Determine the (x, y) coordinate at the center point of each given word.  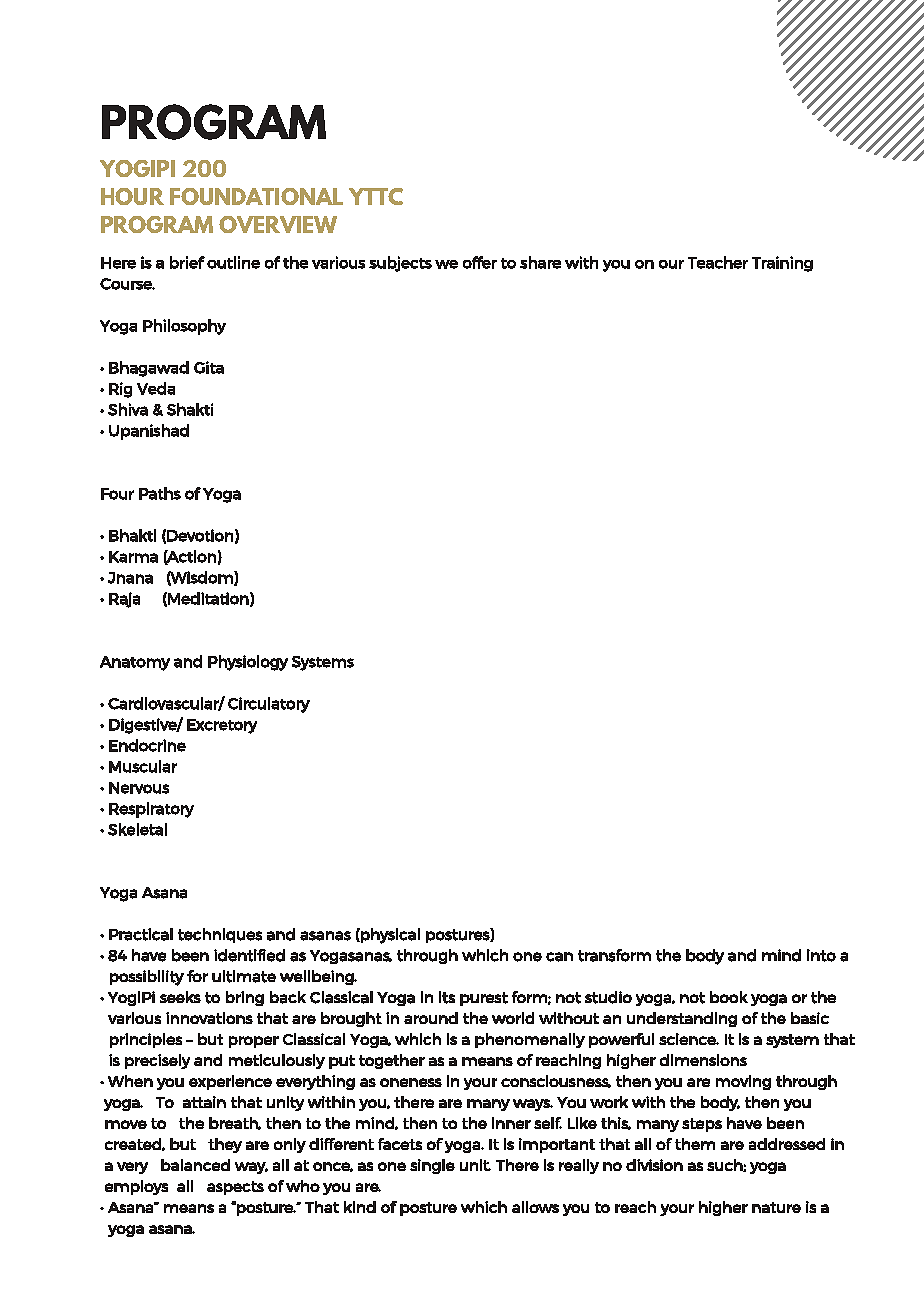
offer (480, 262)
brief (187, 262)
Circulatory (269, 705)
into (821, 955)
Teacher (718, 262)
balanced (195, 1165)
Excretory (222, 726)
